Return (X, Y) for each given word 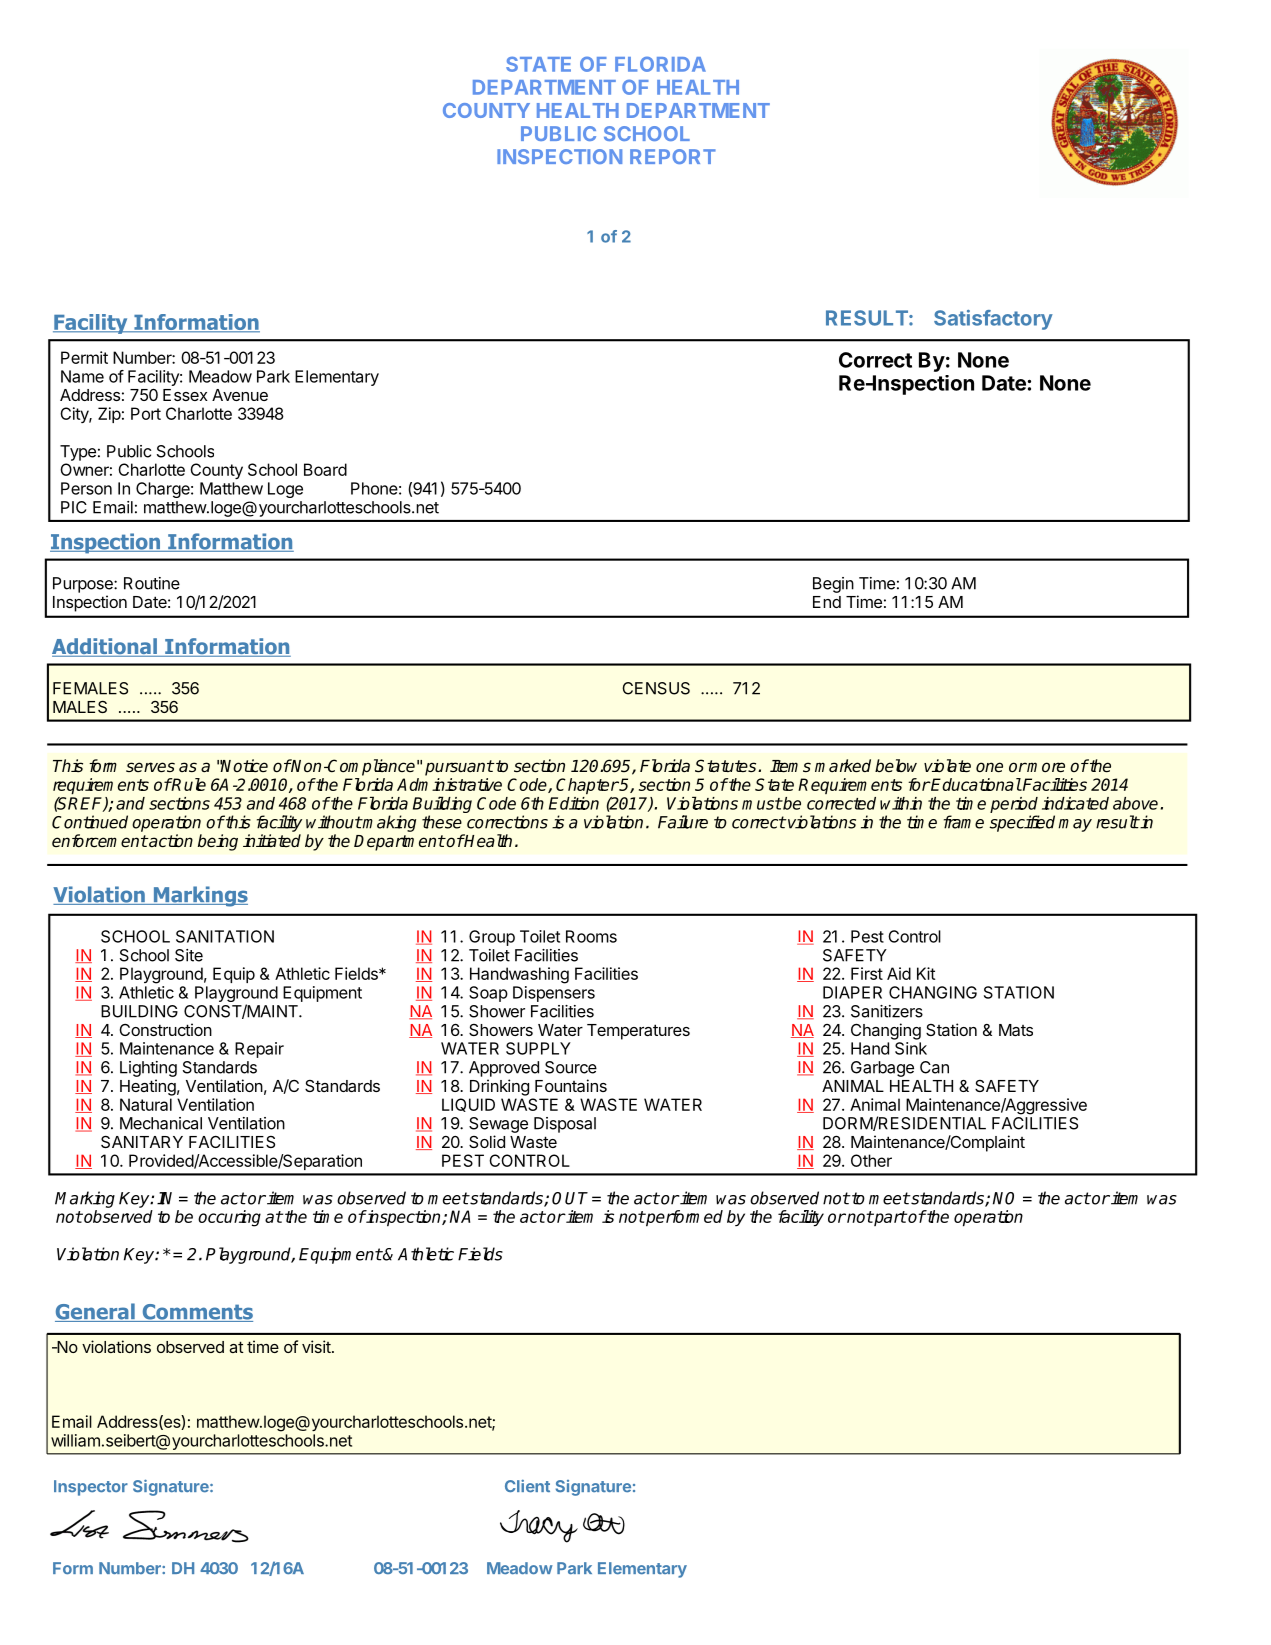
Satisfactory (993, 320)
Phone (374, 488)
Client (527, 1486)
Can (934, 1067)
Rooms (591, 936)
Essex (185, 395)
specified (1022, 823)
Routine (152, 583)
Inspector (91, 1488)
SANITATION (225, 936)
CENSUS (656, 688)
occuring (229, 1218)
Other (871, 1160)
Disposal (565, 1125)
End (827, 602)
